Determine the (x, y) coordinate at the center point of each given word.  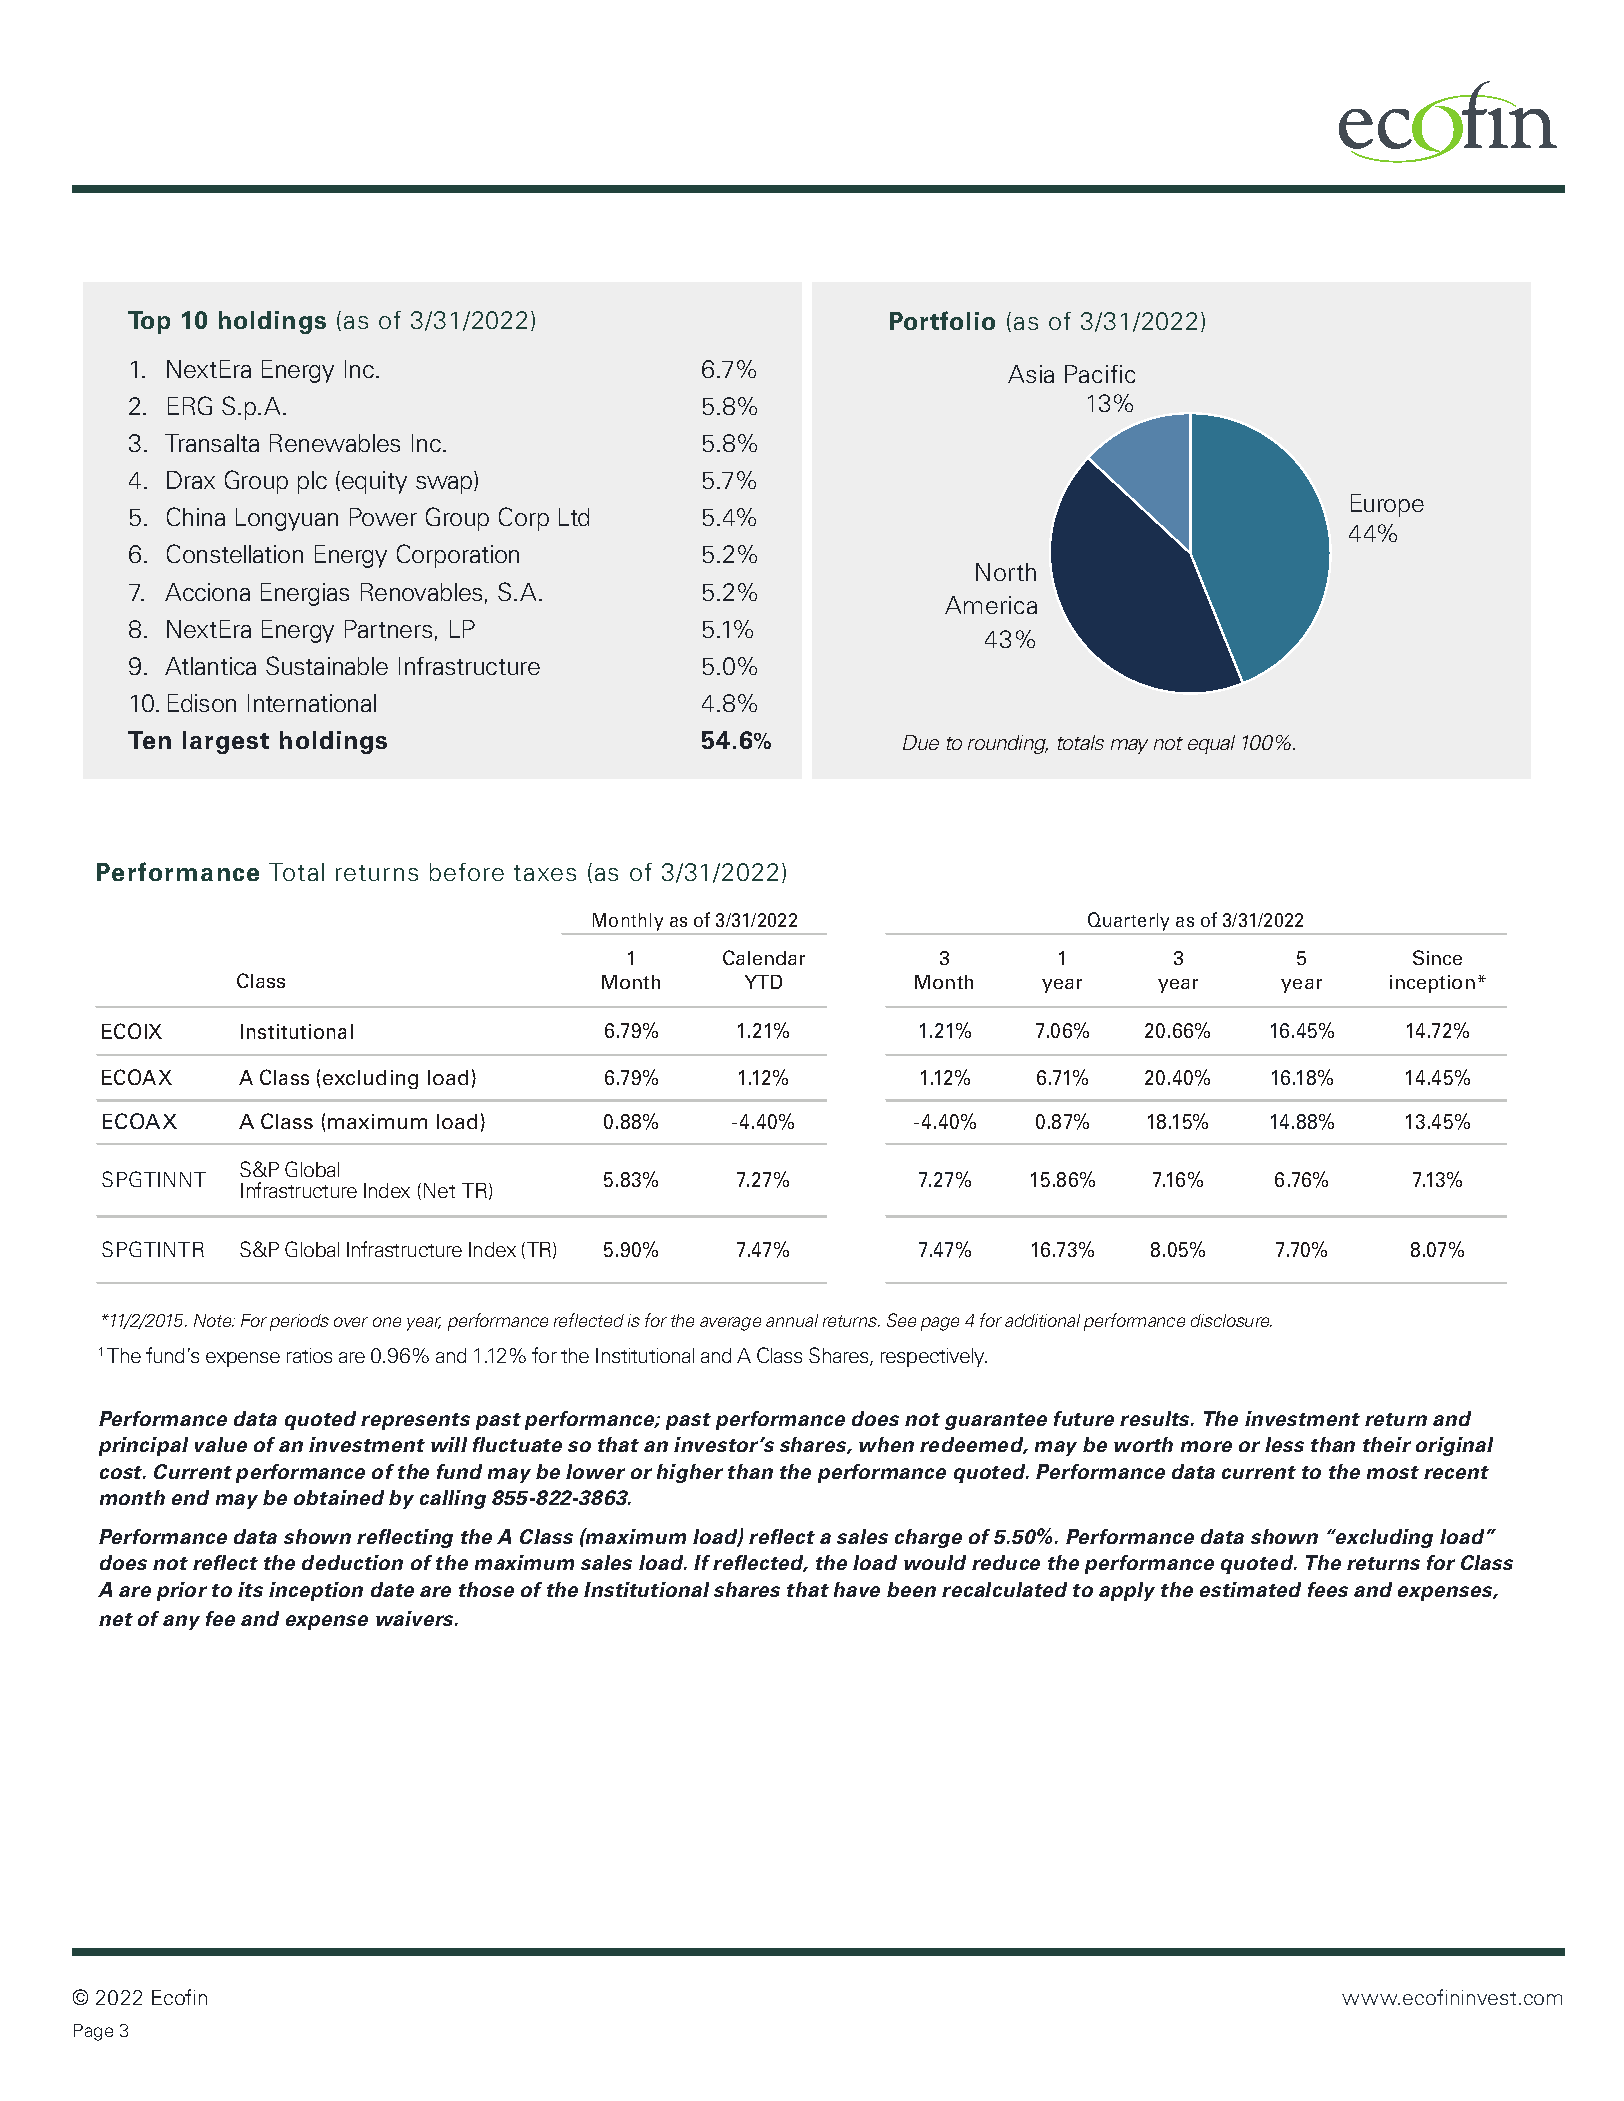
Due (921, 742)
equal (1211, 744)
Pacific (1100, 374)
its (250, 1589)
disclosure (1231, 1320)
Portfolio (942, 320)
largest (226, 742)
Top (149, 322)
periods (299, 1322)
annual (792, 1320)
